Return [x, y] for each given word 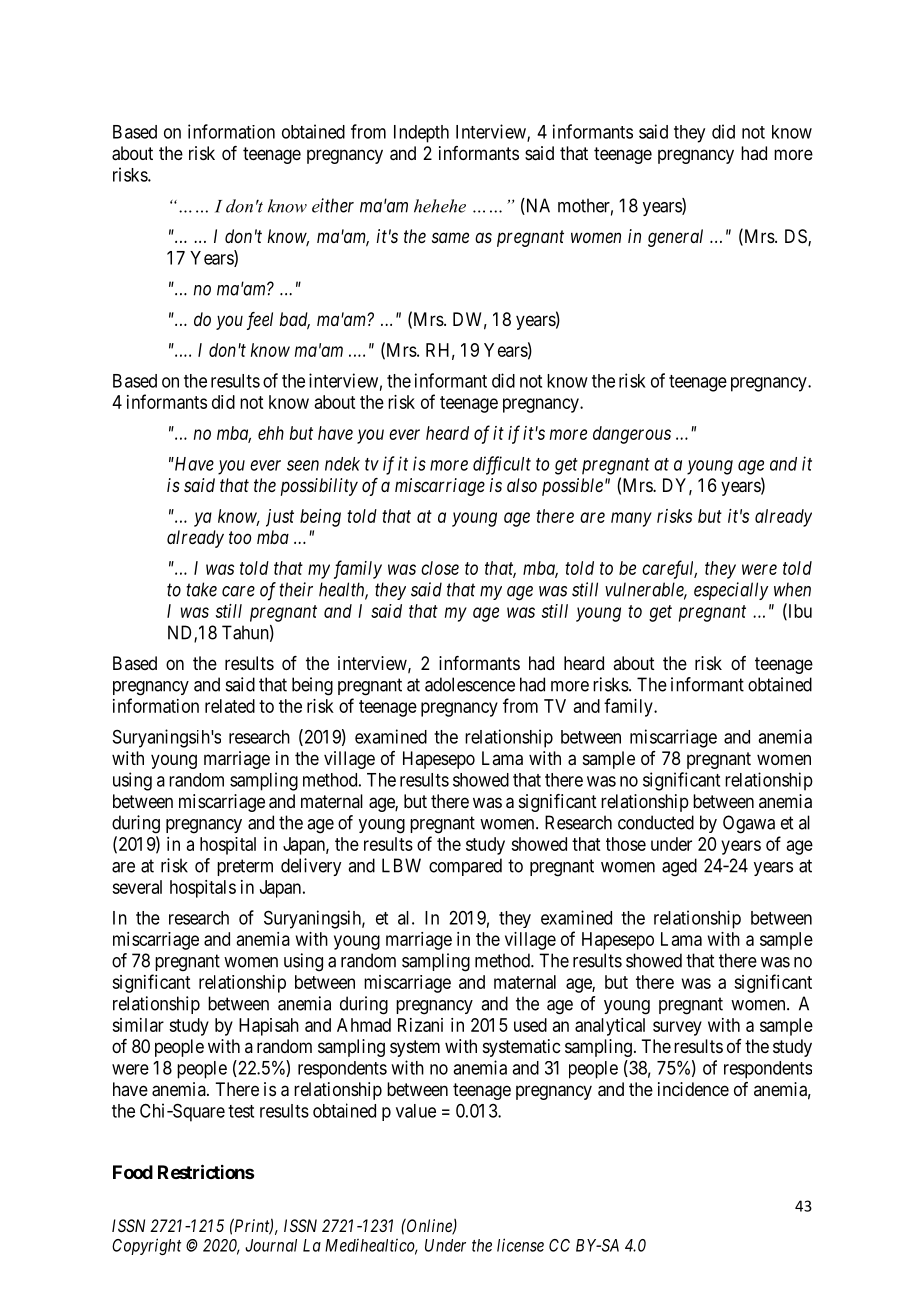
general [675, 238]
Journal [271, 1245]
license [520, 1245]
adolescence [470, 684]
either [333, 205]
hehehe [440, 206]
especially [731, 591]
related [230, 706]
